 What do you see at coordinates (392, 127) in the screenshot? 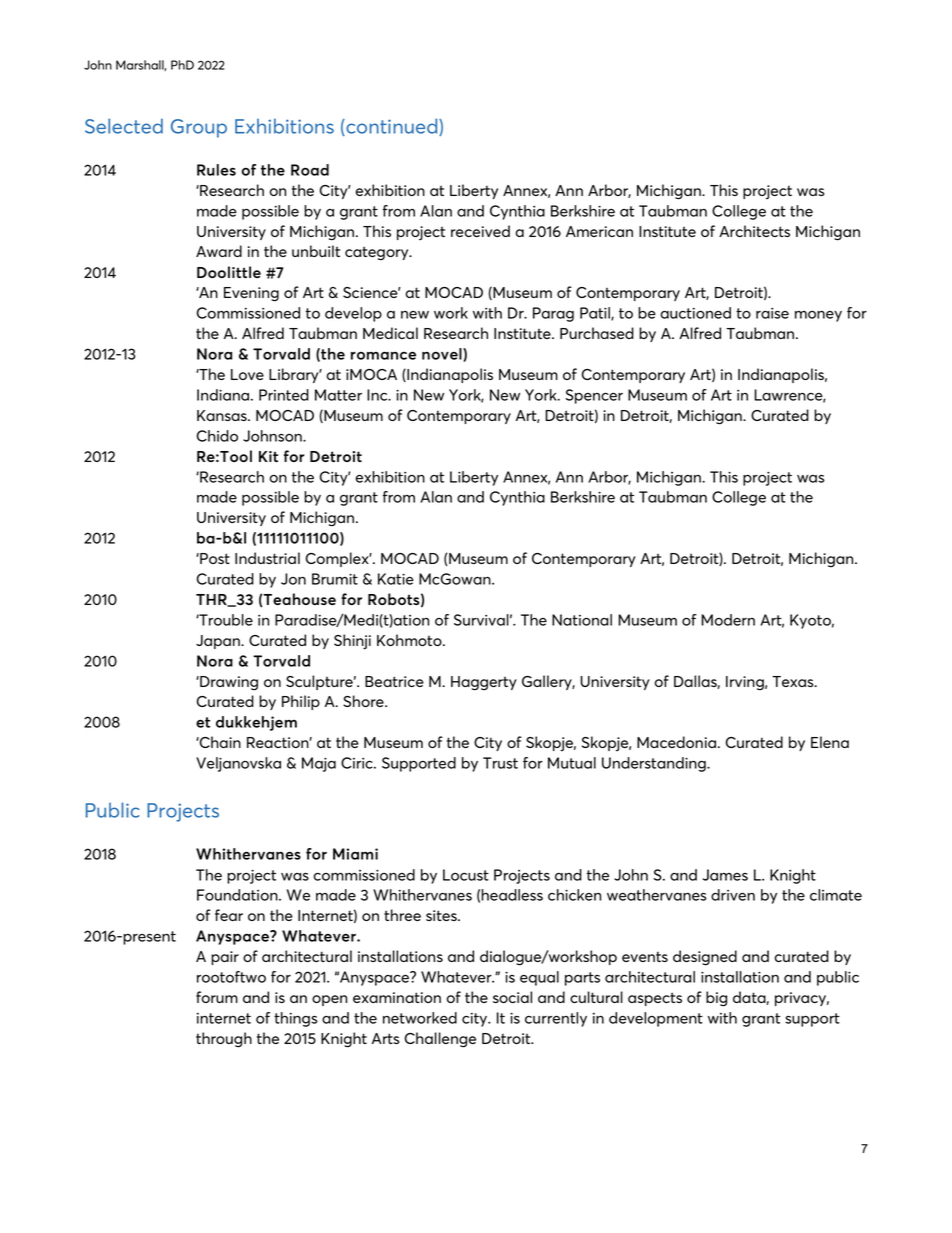
I see `continued` at bounding box center [392, 127].
